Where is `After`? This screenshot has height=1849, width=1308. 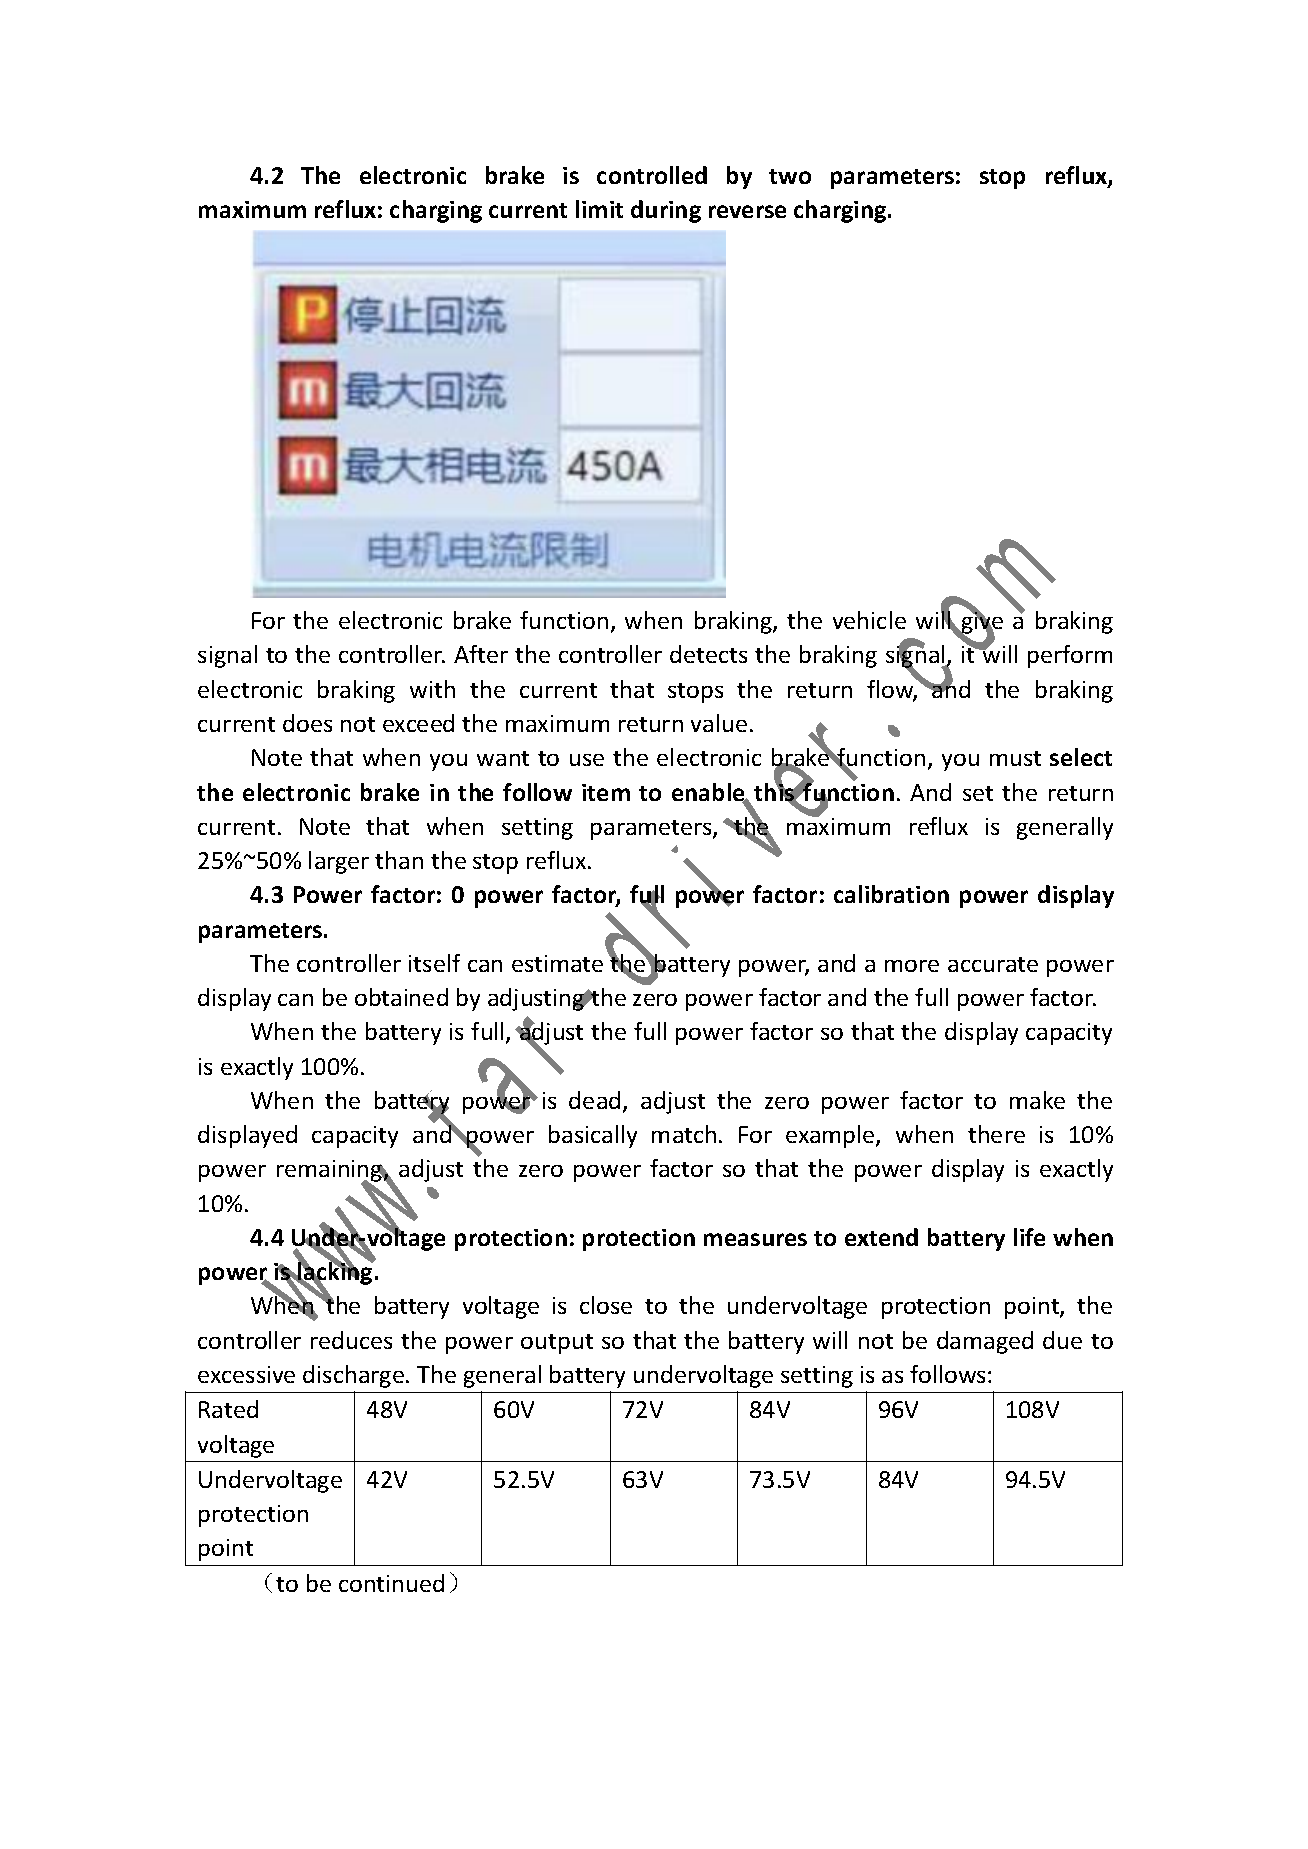
After is located at coordinates (481, 654).
